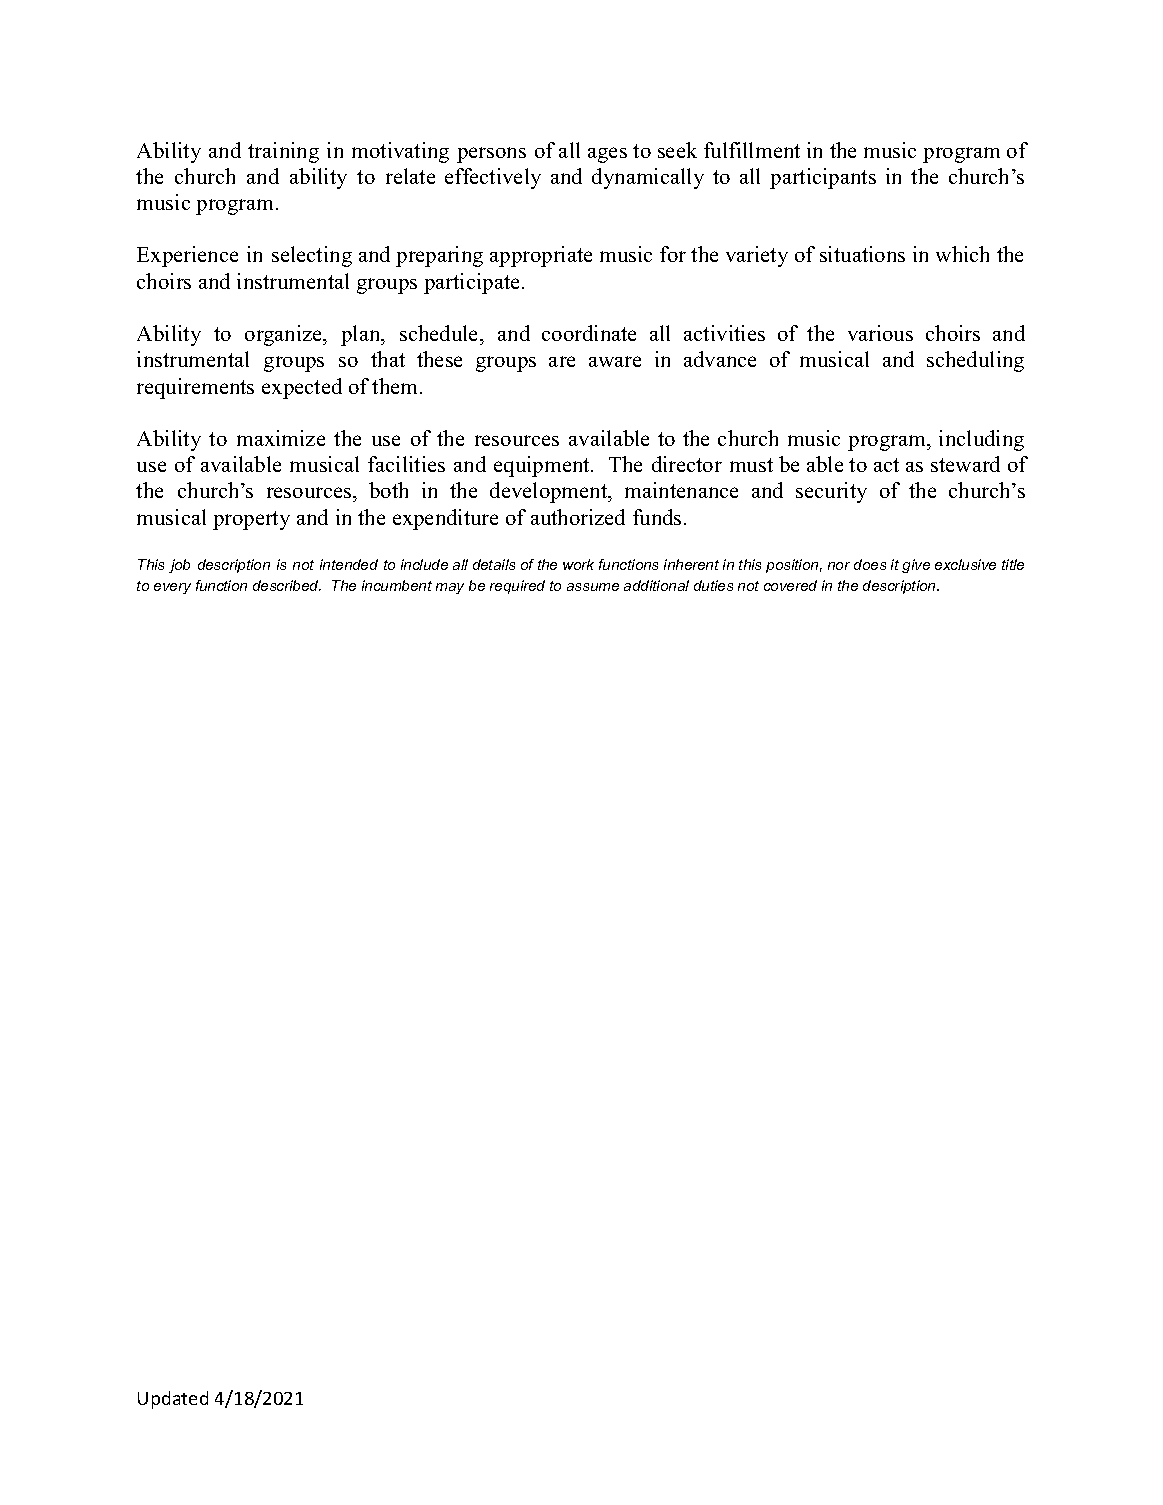  I want to click on property, so click(251, 520).
